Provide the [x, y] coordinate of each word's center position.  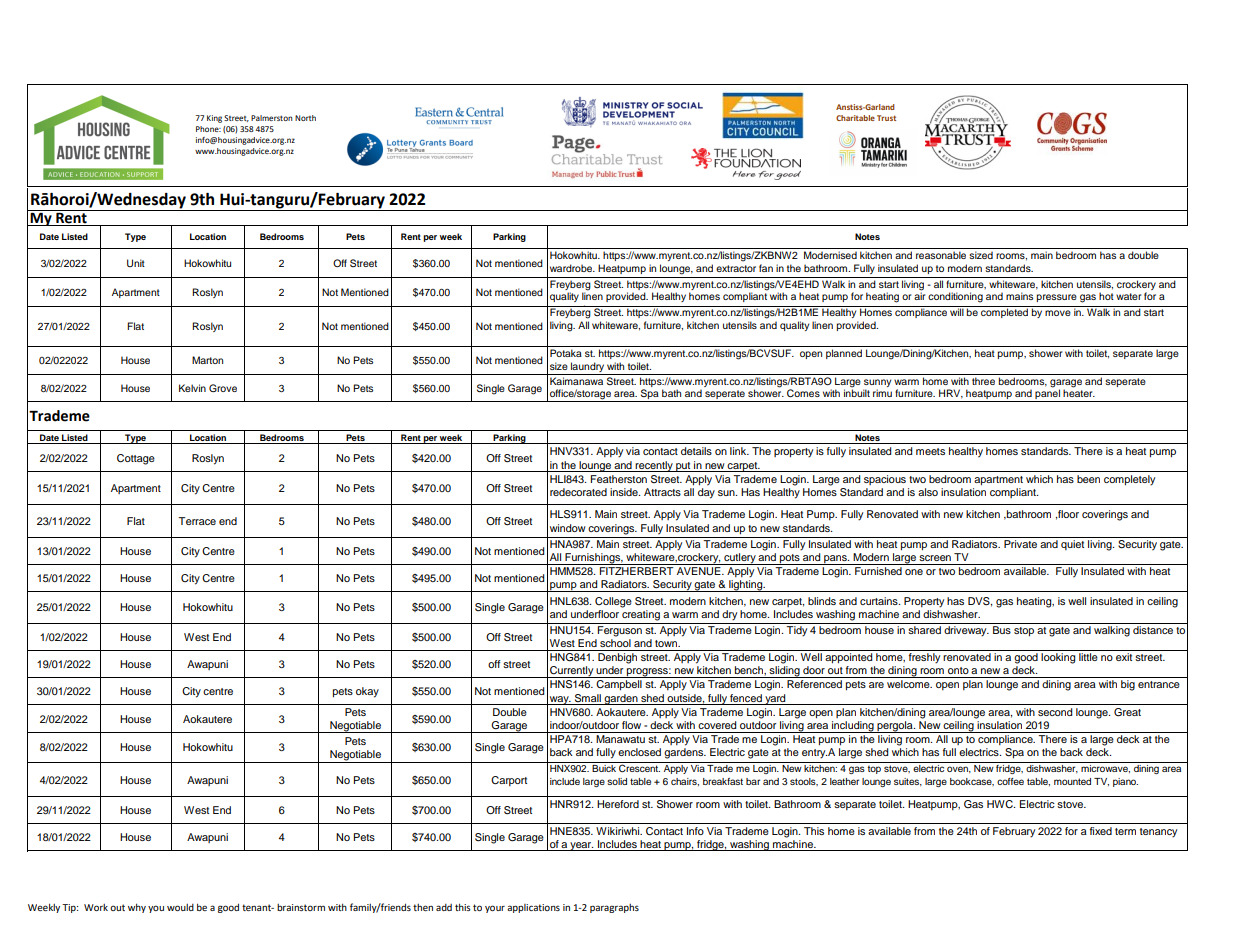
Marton [207, 360]
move [1058, 313]
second [1055, 712]
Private [1020, 544]
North [305, 118]
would [180, 907]
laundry [587, 368]
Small [588, 698]
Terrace [197, 521]
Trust [886, 118]
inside [625, 492]
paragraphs [614, 908]
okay [367, 692]
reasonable [941, 255]
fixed [1101, 831]
